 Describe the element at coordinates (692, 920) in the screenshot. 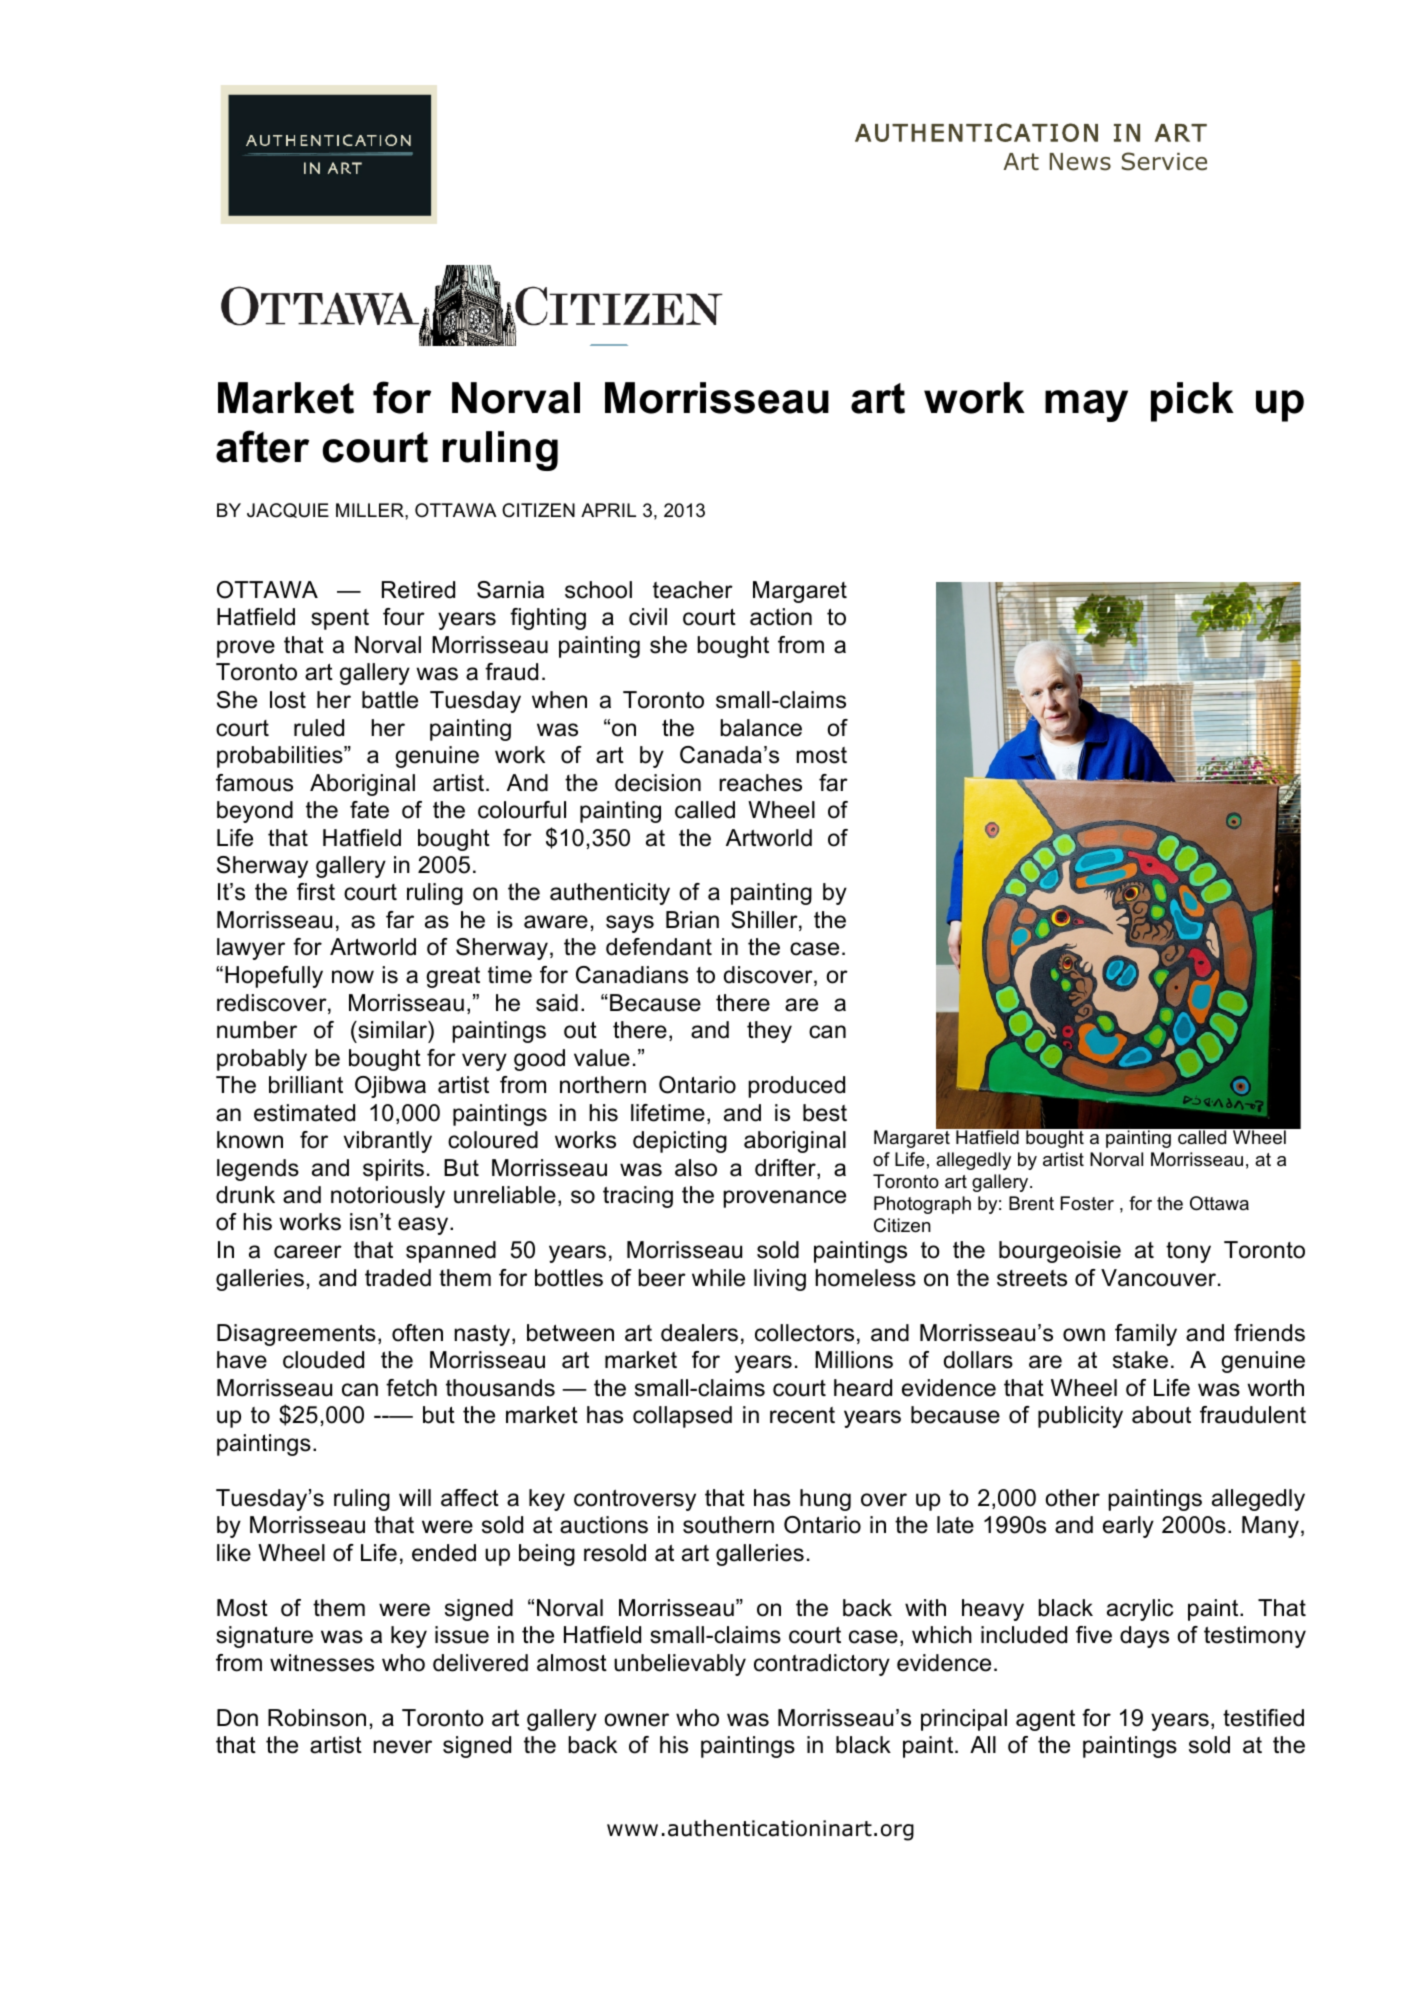

I see `Brian` at that location.
